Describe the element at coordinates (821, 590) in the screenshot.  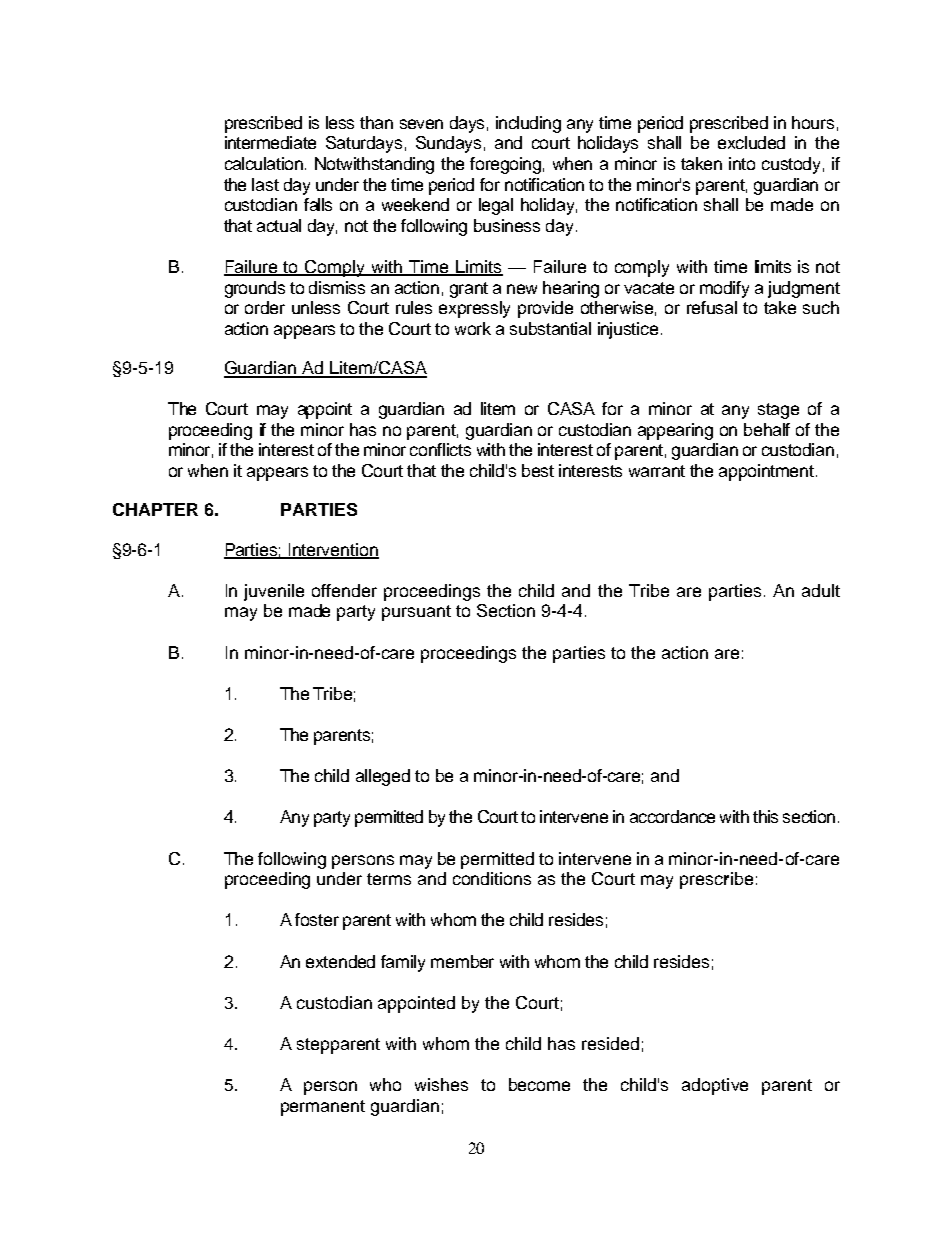
I see `adult` at that location.
